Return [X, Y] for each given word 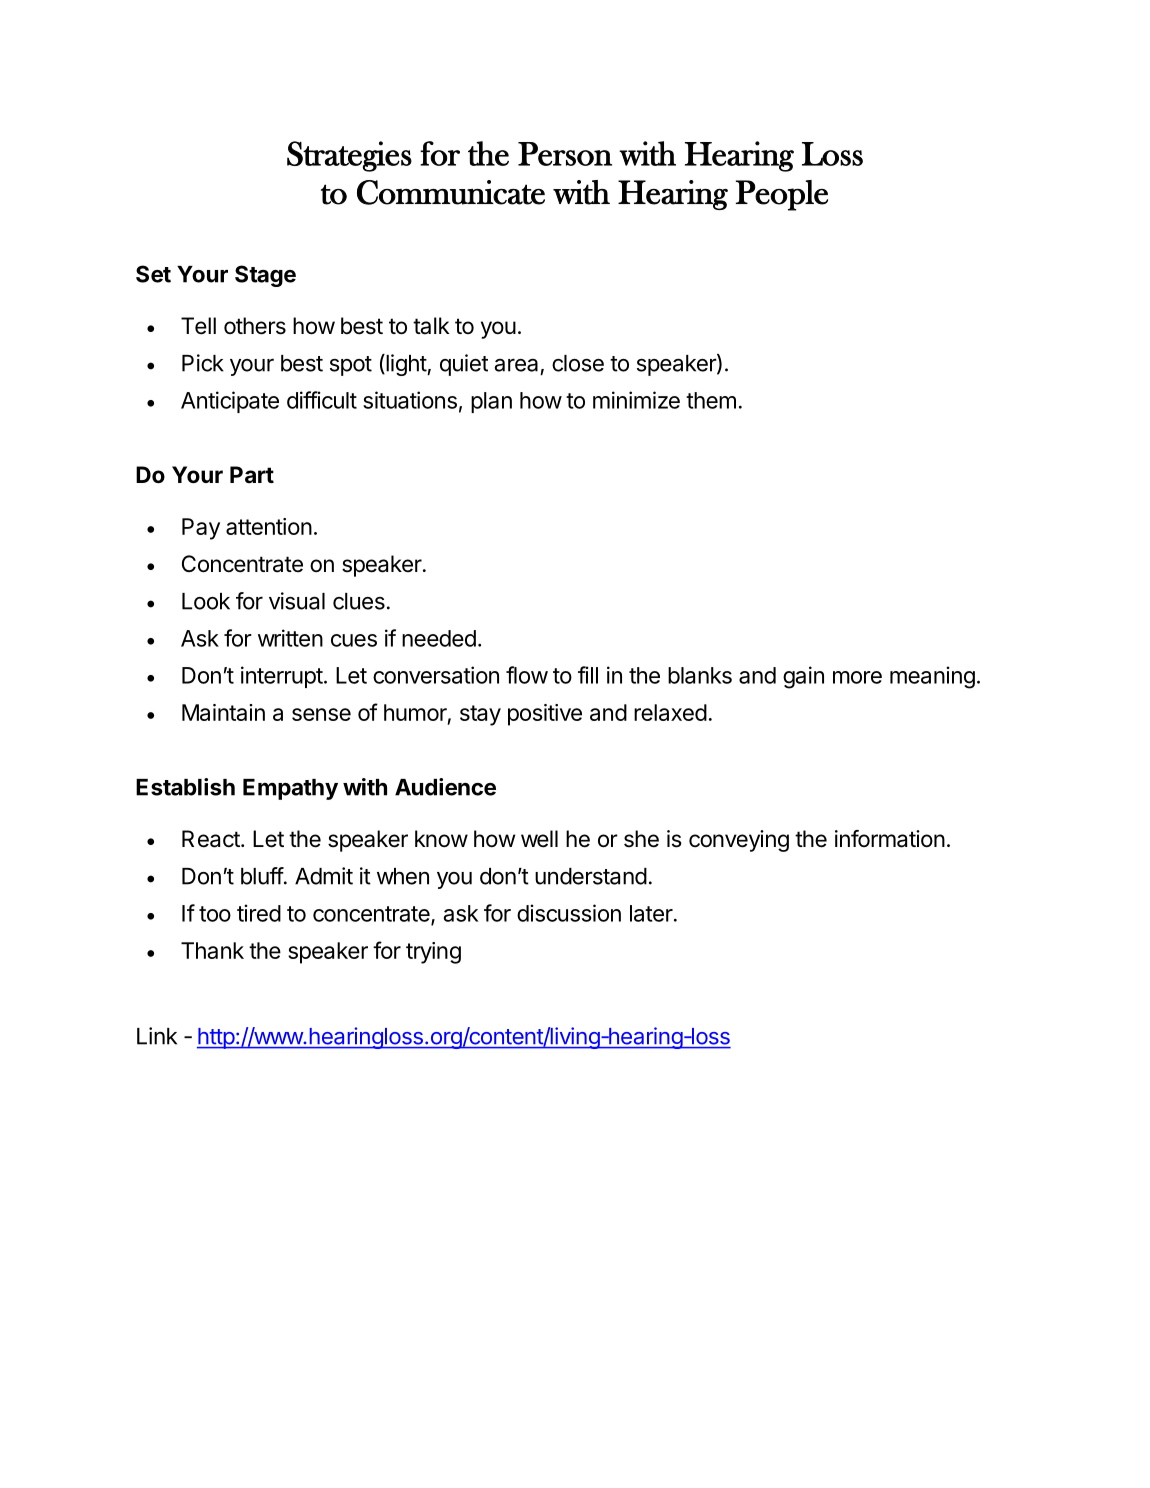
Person [565, 154]
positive [545, 715]
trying [433, 953]
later [651, 913]
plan [491, 402]
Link [157, 1036]
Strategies [349, 156]
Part [252, 475]
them [711, 400]
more [857, 677]
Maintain [223, 712]
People [782, 195]
